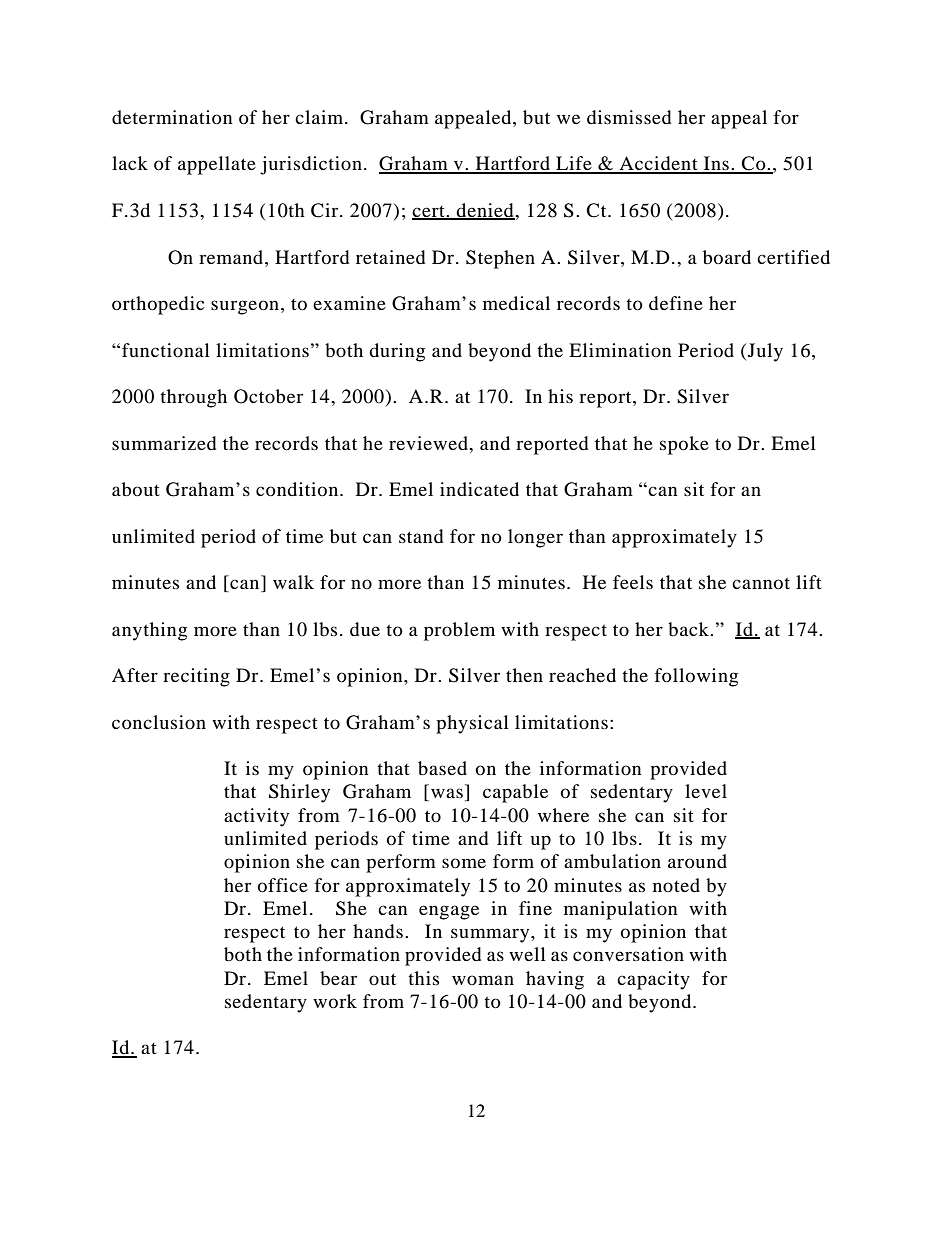  I want to click on stand, so click(421, 536).
